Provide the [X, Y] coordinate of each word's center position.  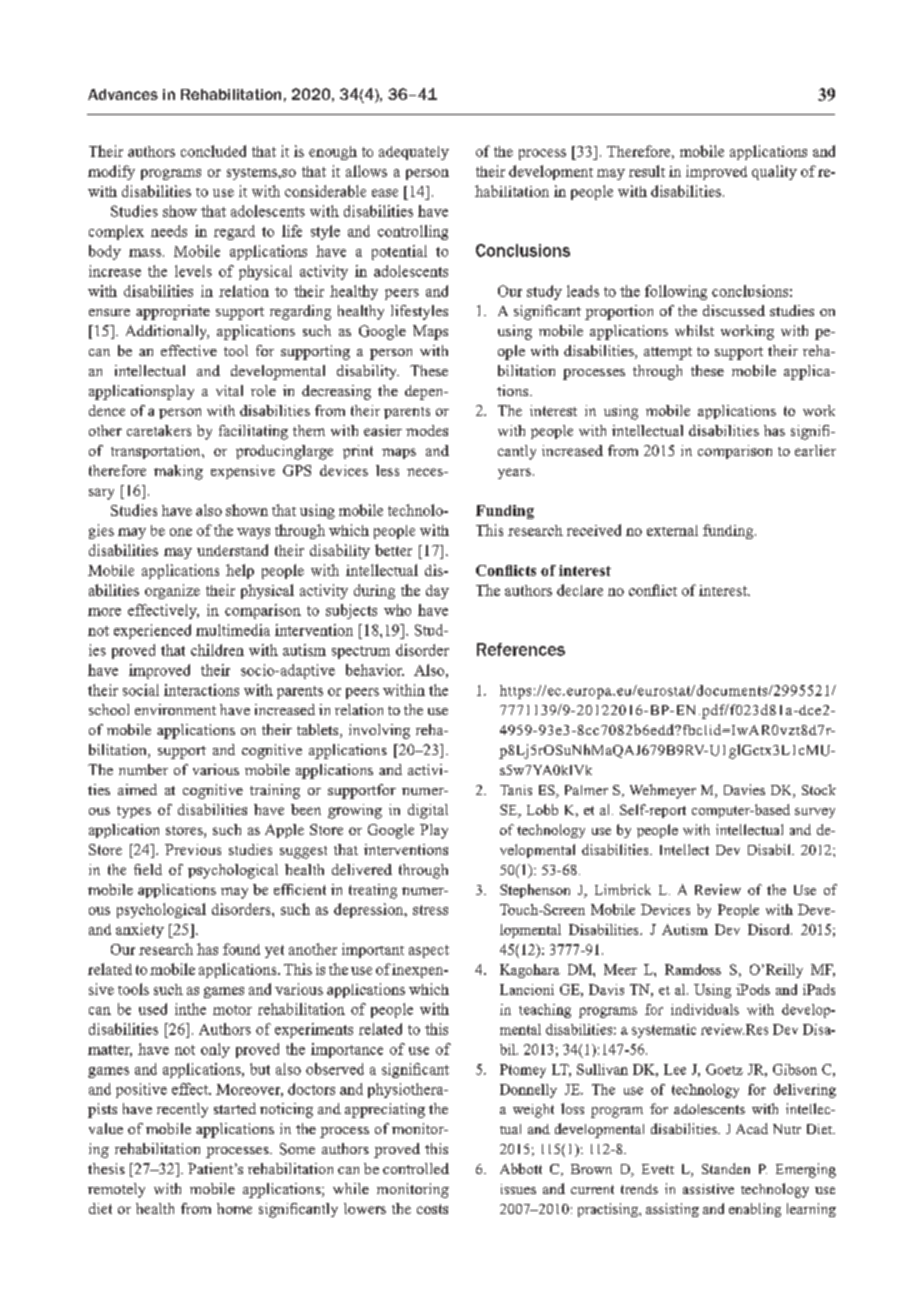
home [234, 1208]
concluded [213, 151]
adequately [414, 153]
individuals [705, 1009]
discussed [734, 310]
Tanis [516, 790]
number [143, 769]
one [181, 532]
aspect [429, 951]
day [437, 592]
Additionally [167, 332]
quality [774, 172]
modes [427, 430]
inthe [190, 1009]
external [672, 530]
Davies [744, 789]
